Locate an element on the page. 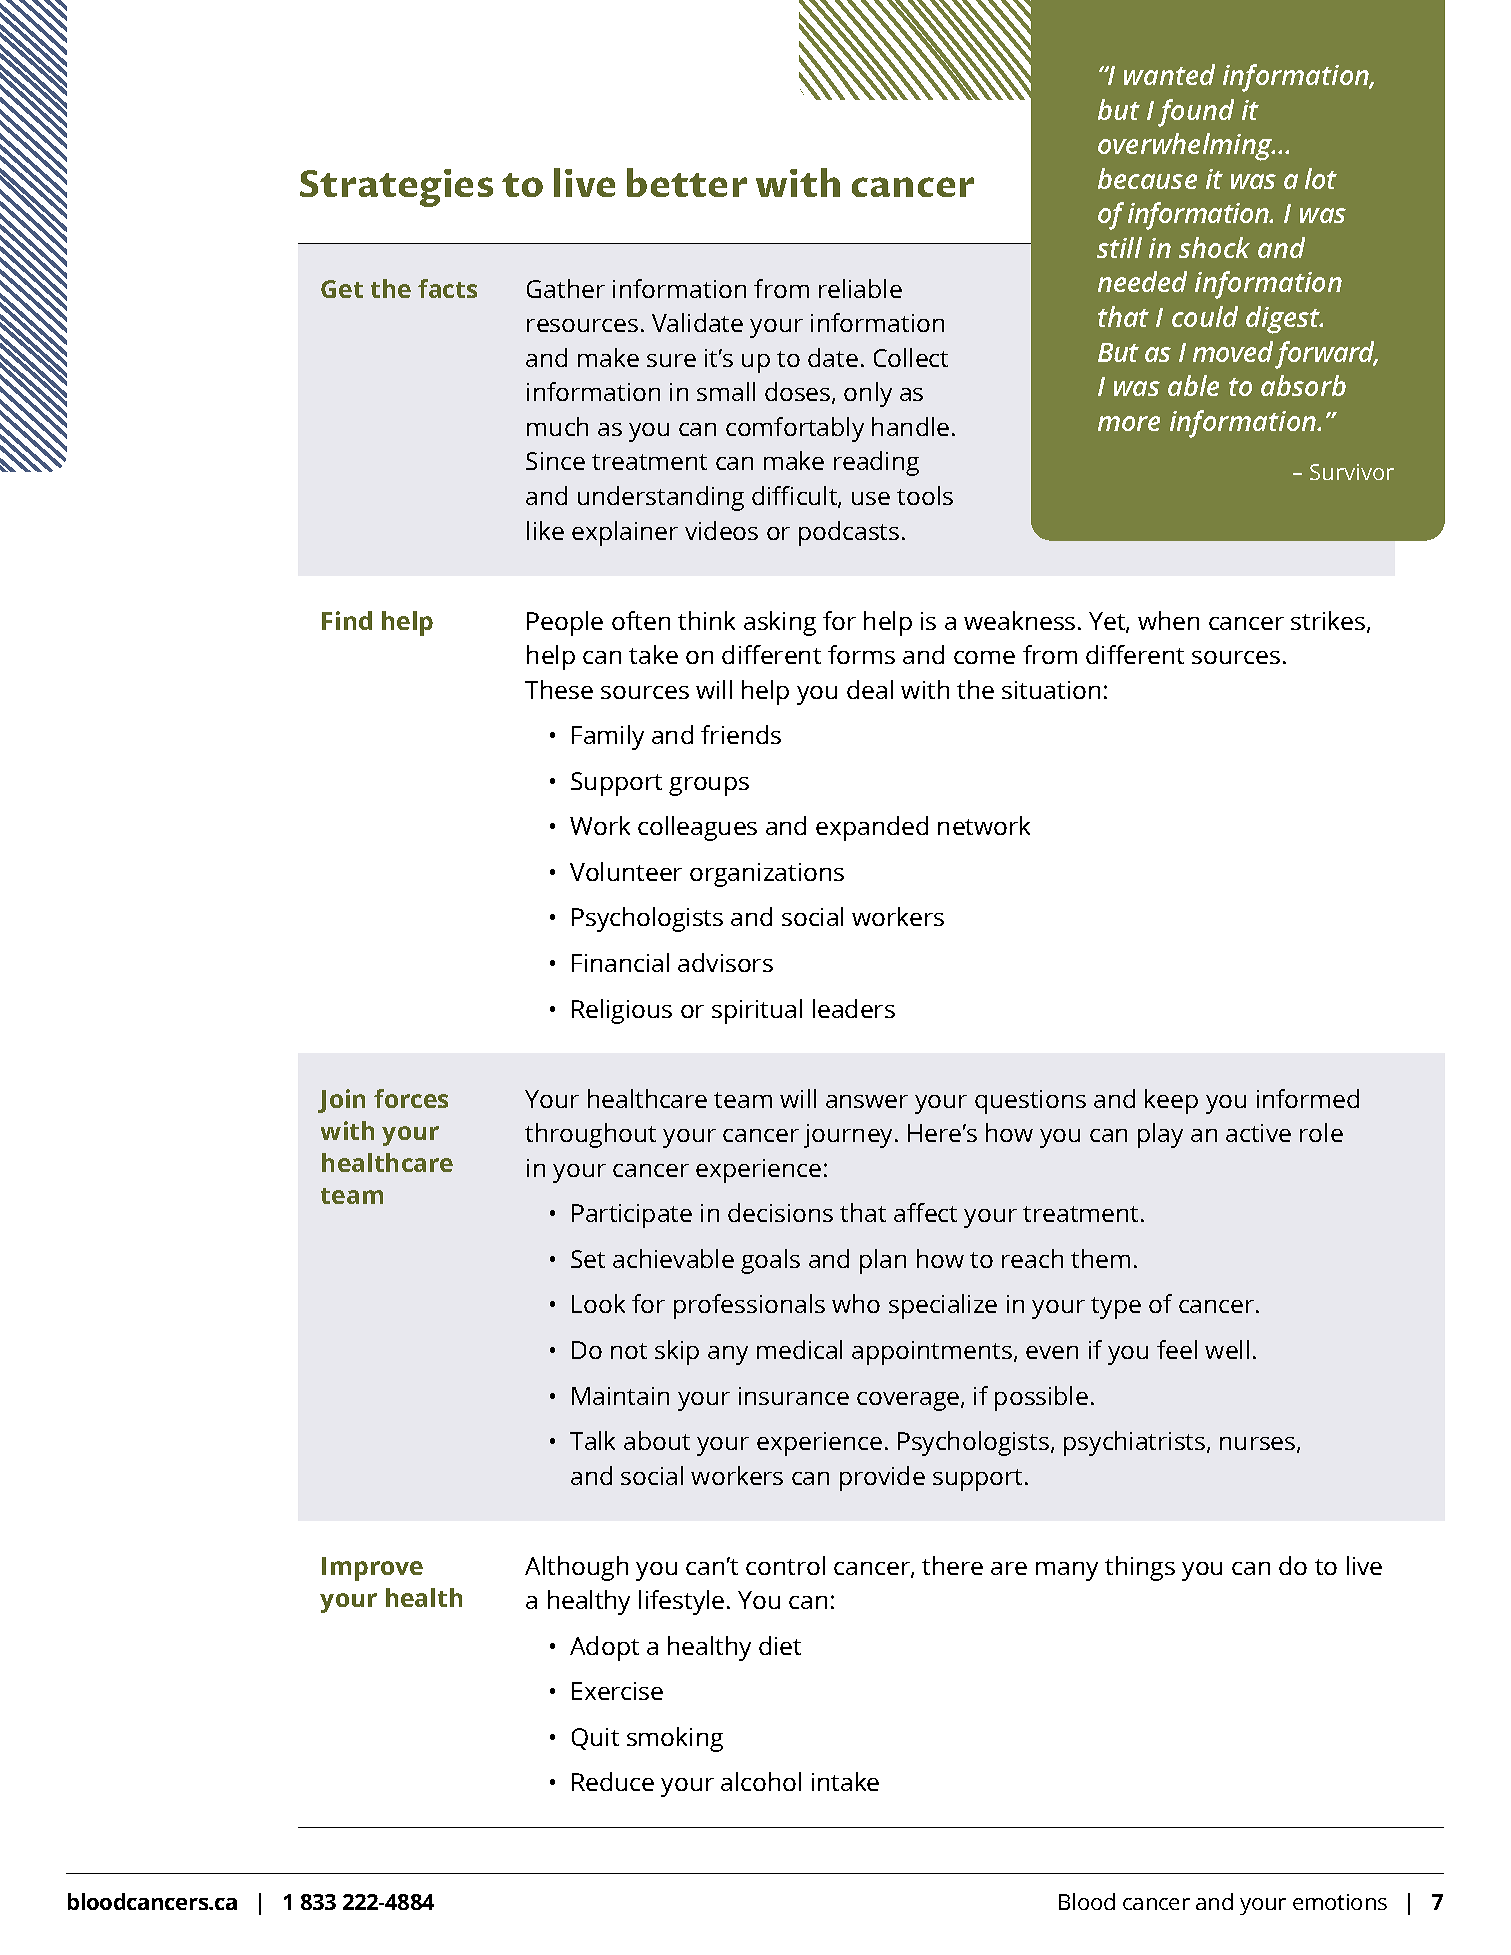 The height and width of the page is (1955, 1511). Improve is located at coordinates (372, 1569).
